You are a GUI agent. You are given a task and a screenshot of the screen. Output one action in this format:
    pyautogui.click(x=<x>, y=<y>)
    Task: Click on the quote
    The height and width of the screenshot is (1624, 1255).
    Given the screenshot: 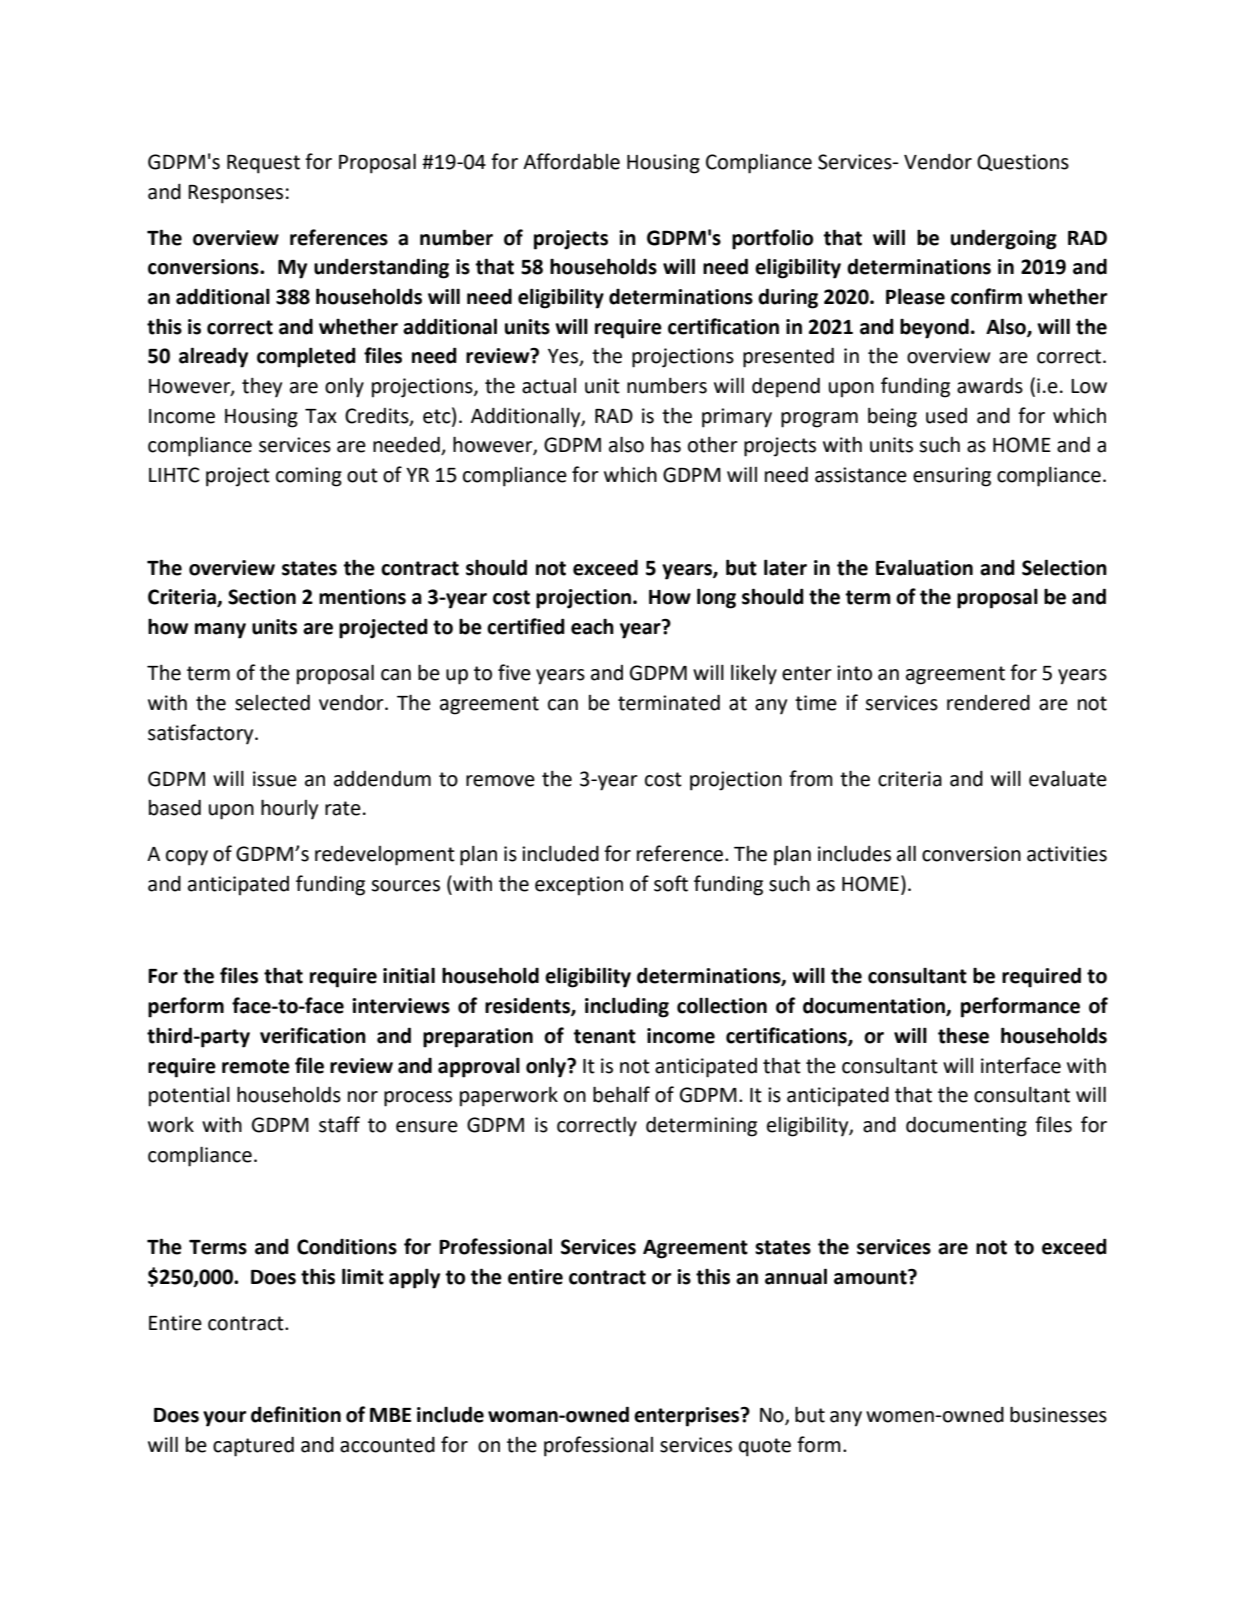 What is the action you would take?
    pyautogui.click(x=765, y=1447)
